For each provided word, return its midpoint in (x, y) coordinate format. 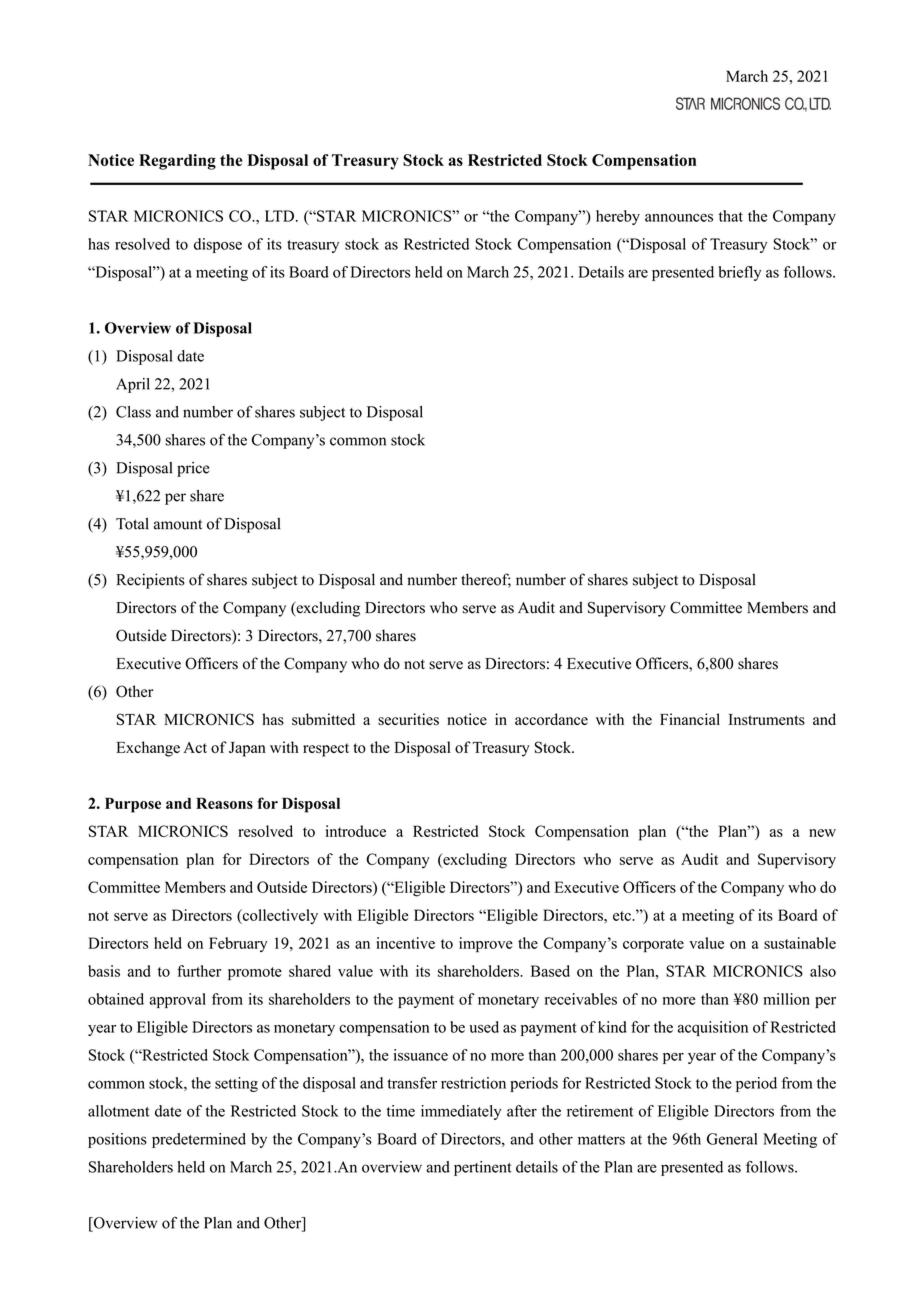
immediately (461, 1112)
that (731, 216)
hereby (618, 217)
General (732, 1139)
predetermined (199, 1140)
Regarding (177, 162)
